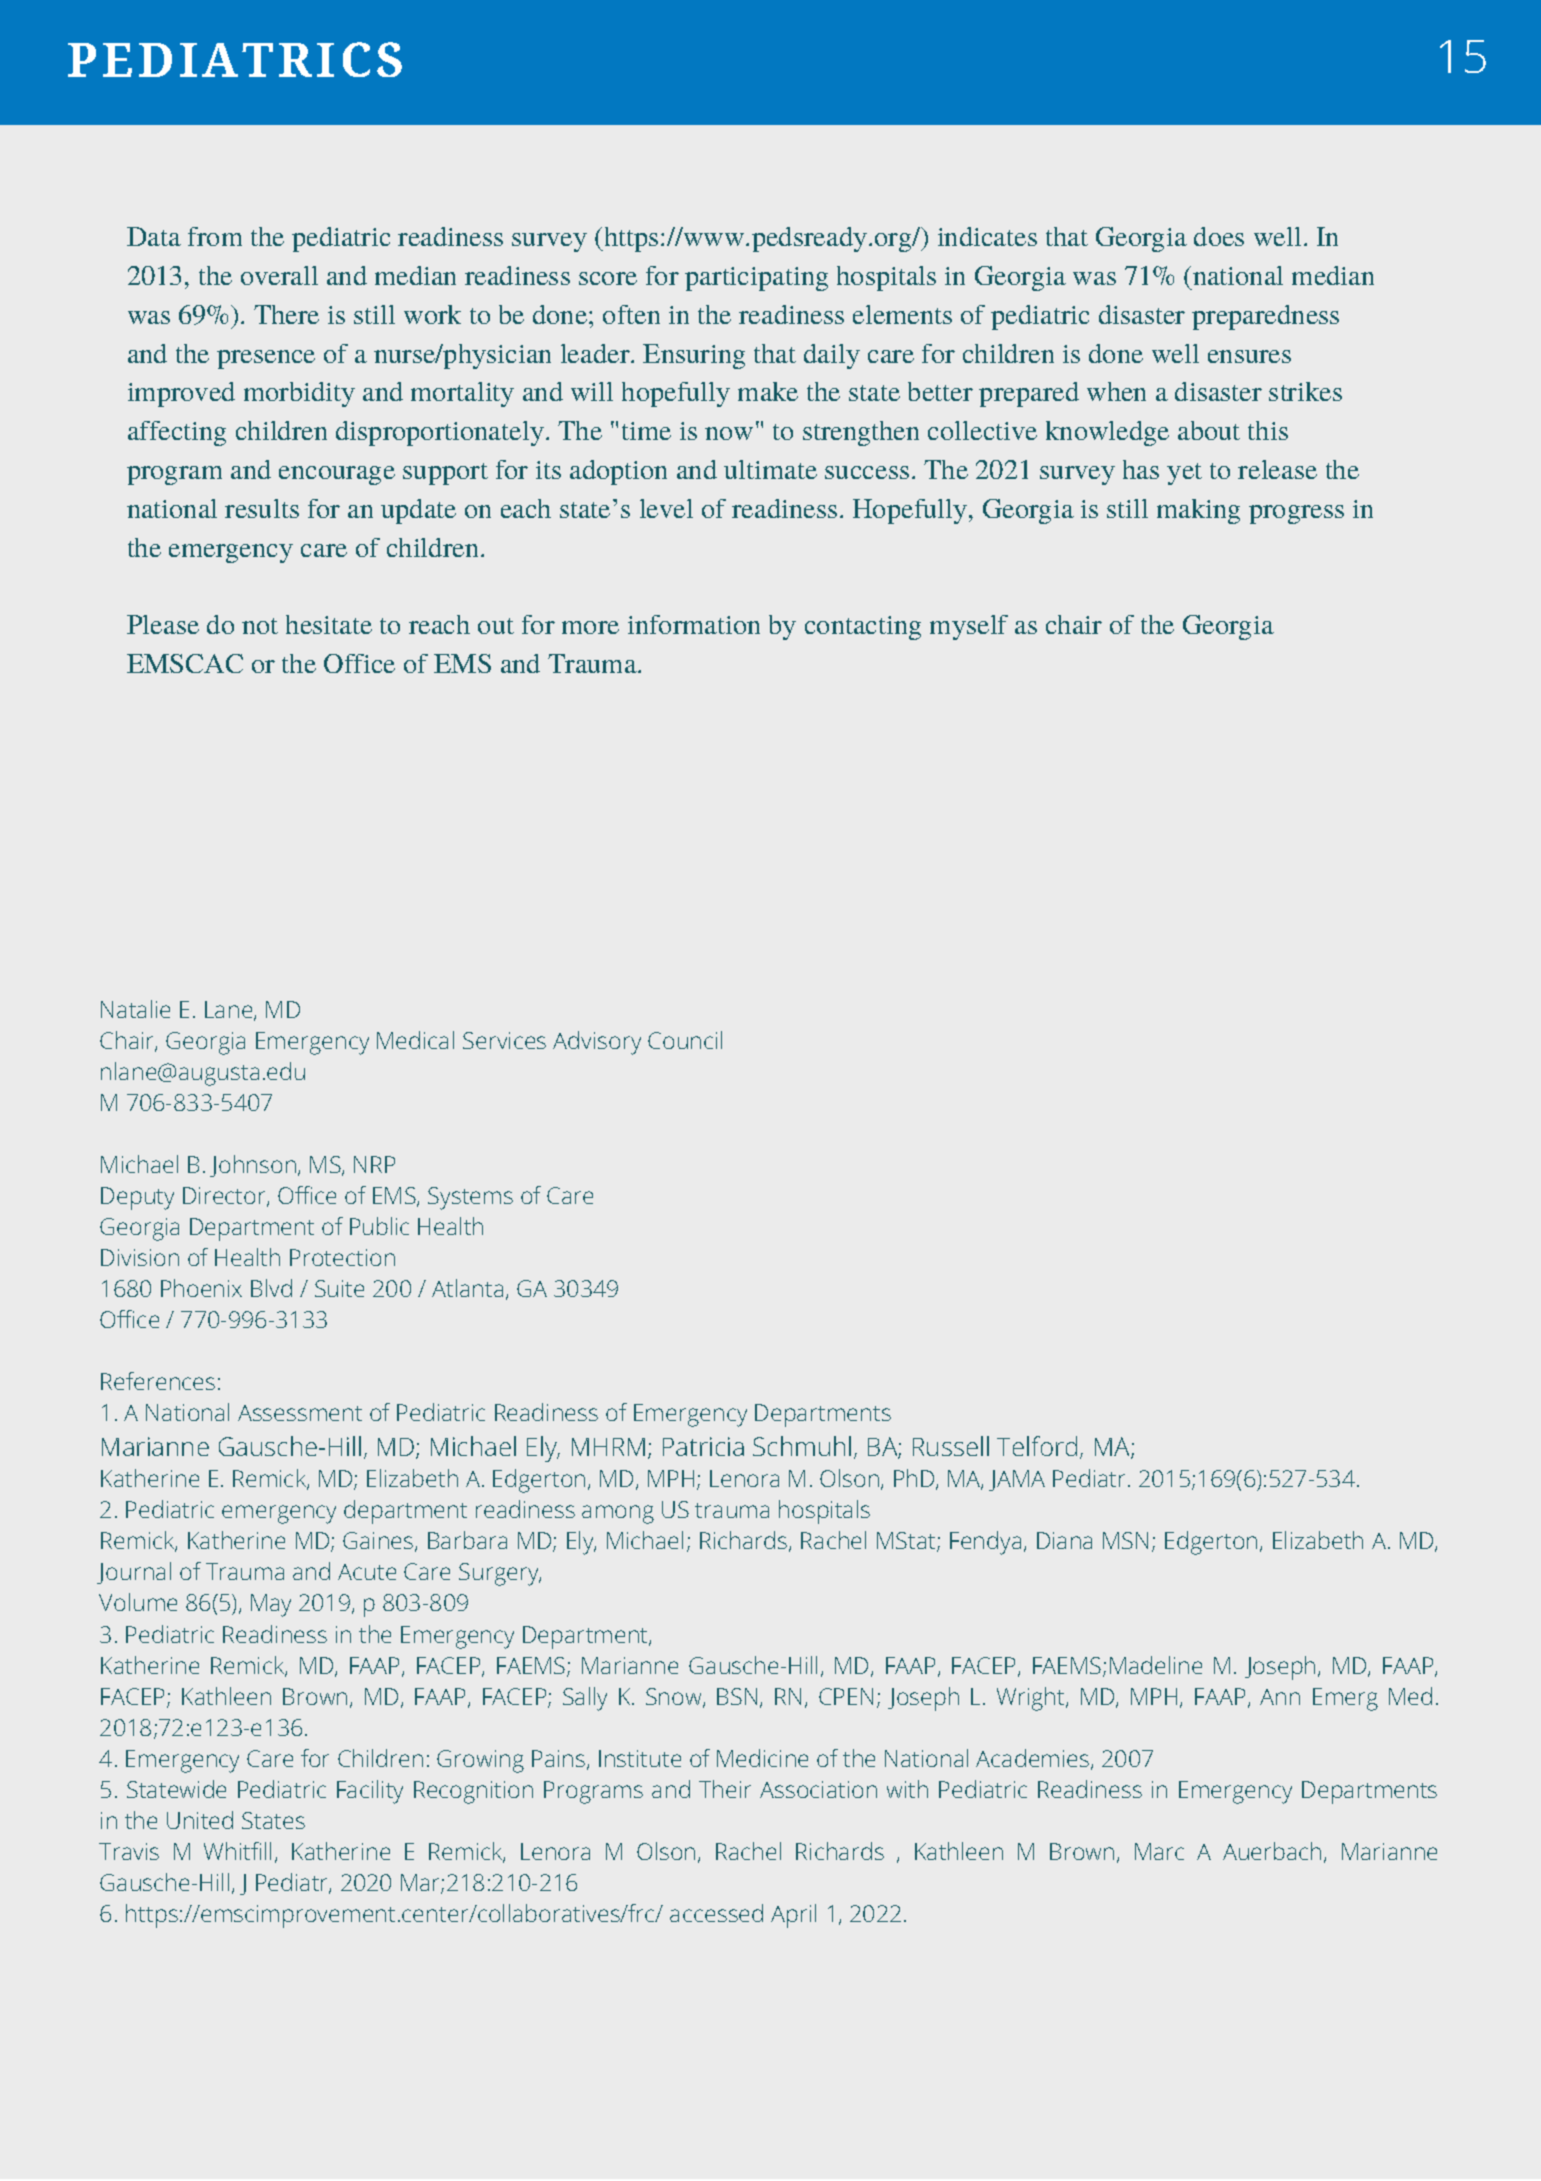 This screenshot has height=2181, width=1541. Describe the element at coordinates (279, 275) in the screenshot. I see `overall` at that location.
